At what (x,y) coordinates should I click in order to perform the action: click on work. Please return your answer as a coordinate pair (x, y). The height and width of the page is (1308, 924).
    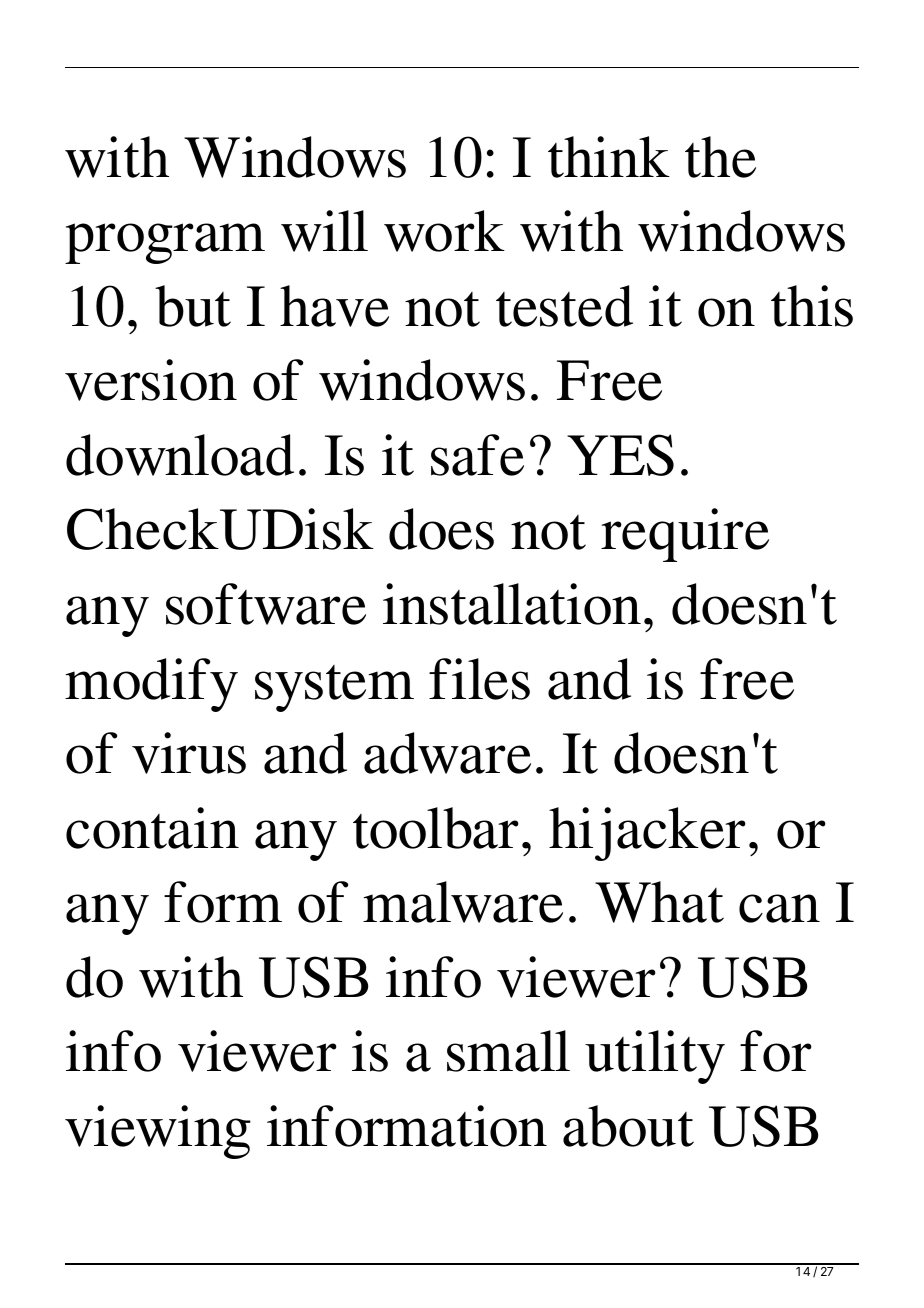
    Looking at the image, I should click on (444, 231).
